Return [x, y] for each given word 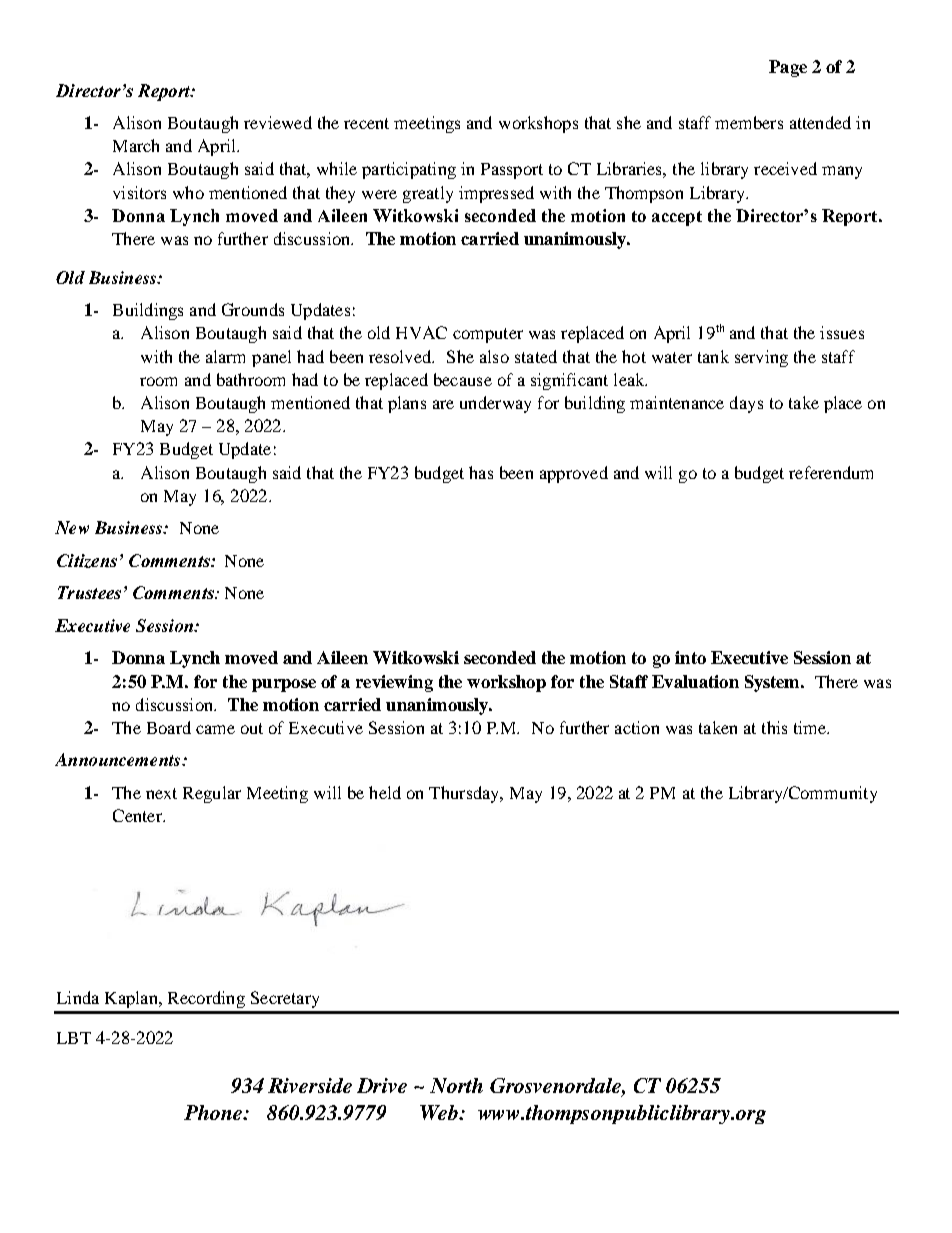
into [690, 657]
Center [138, 815]
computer [488, 335]
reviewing [394, 683]
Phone [214, 1112]
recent [366, 123]
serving [761, 358]
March [136, 145]
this [774, 727]
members [749, 122]
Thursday [465, 794]
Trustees [89, 592]
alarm [225, 356]
